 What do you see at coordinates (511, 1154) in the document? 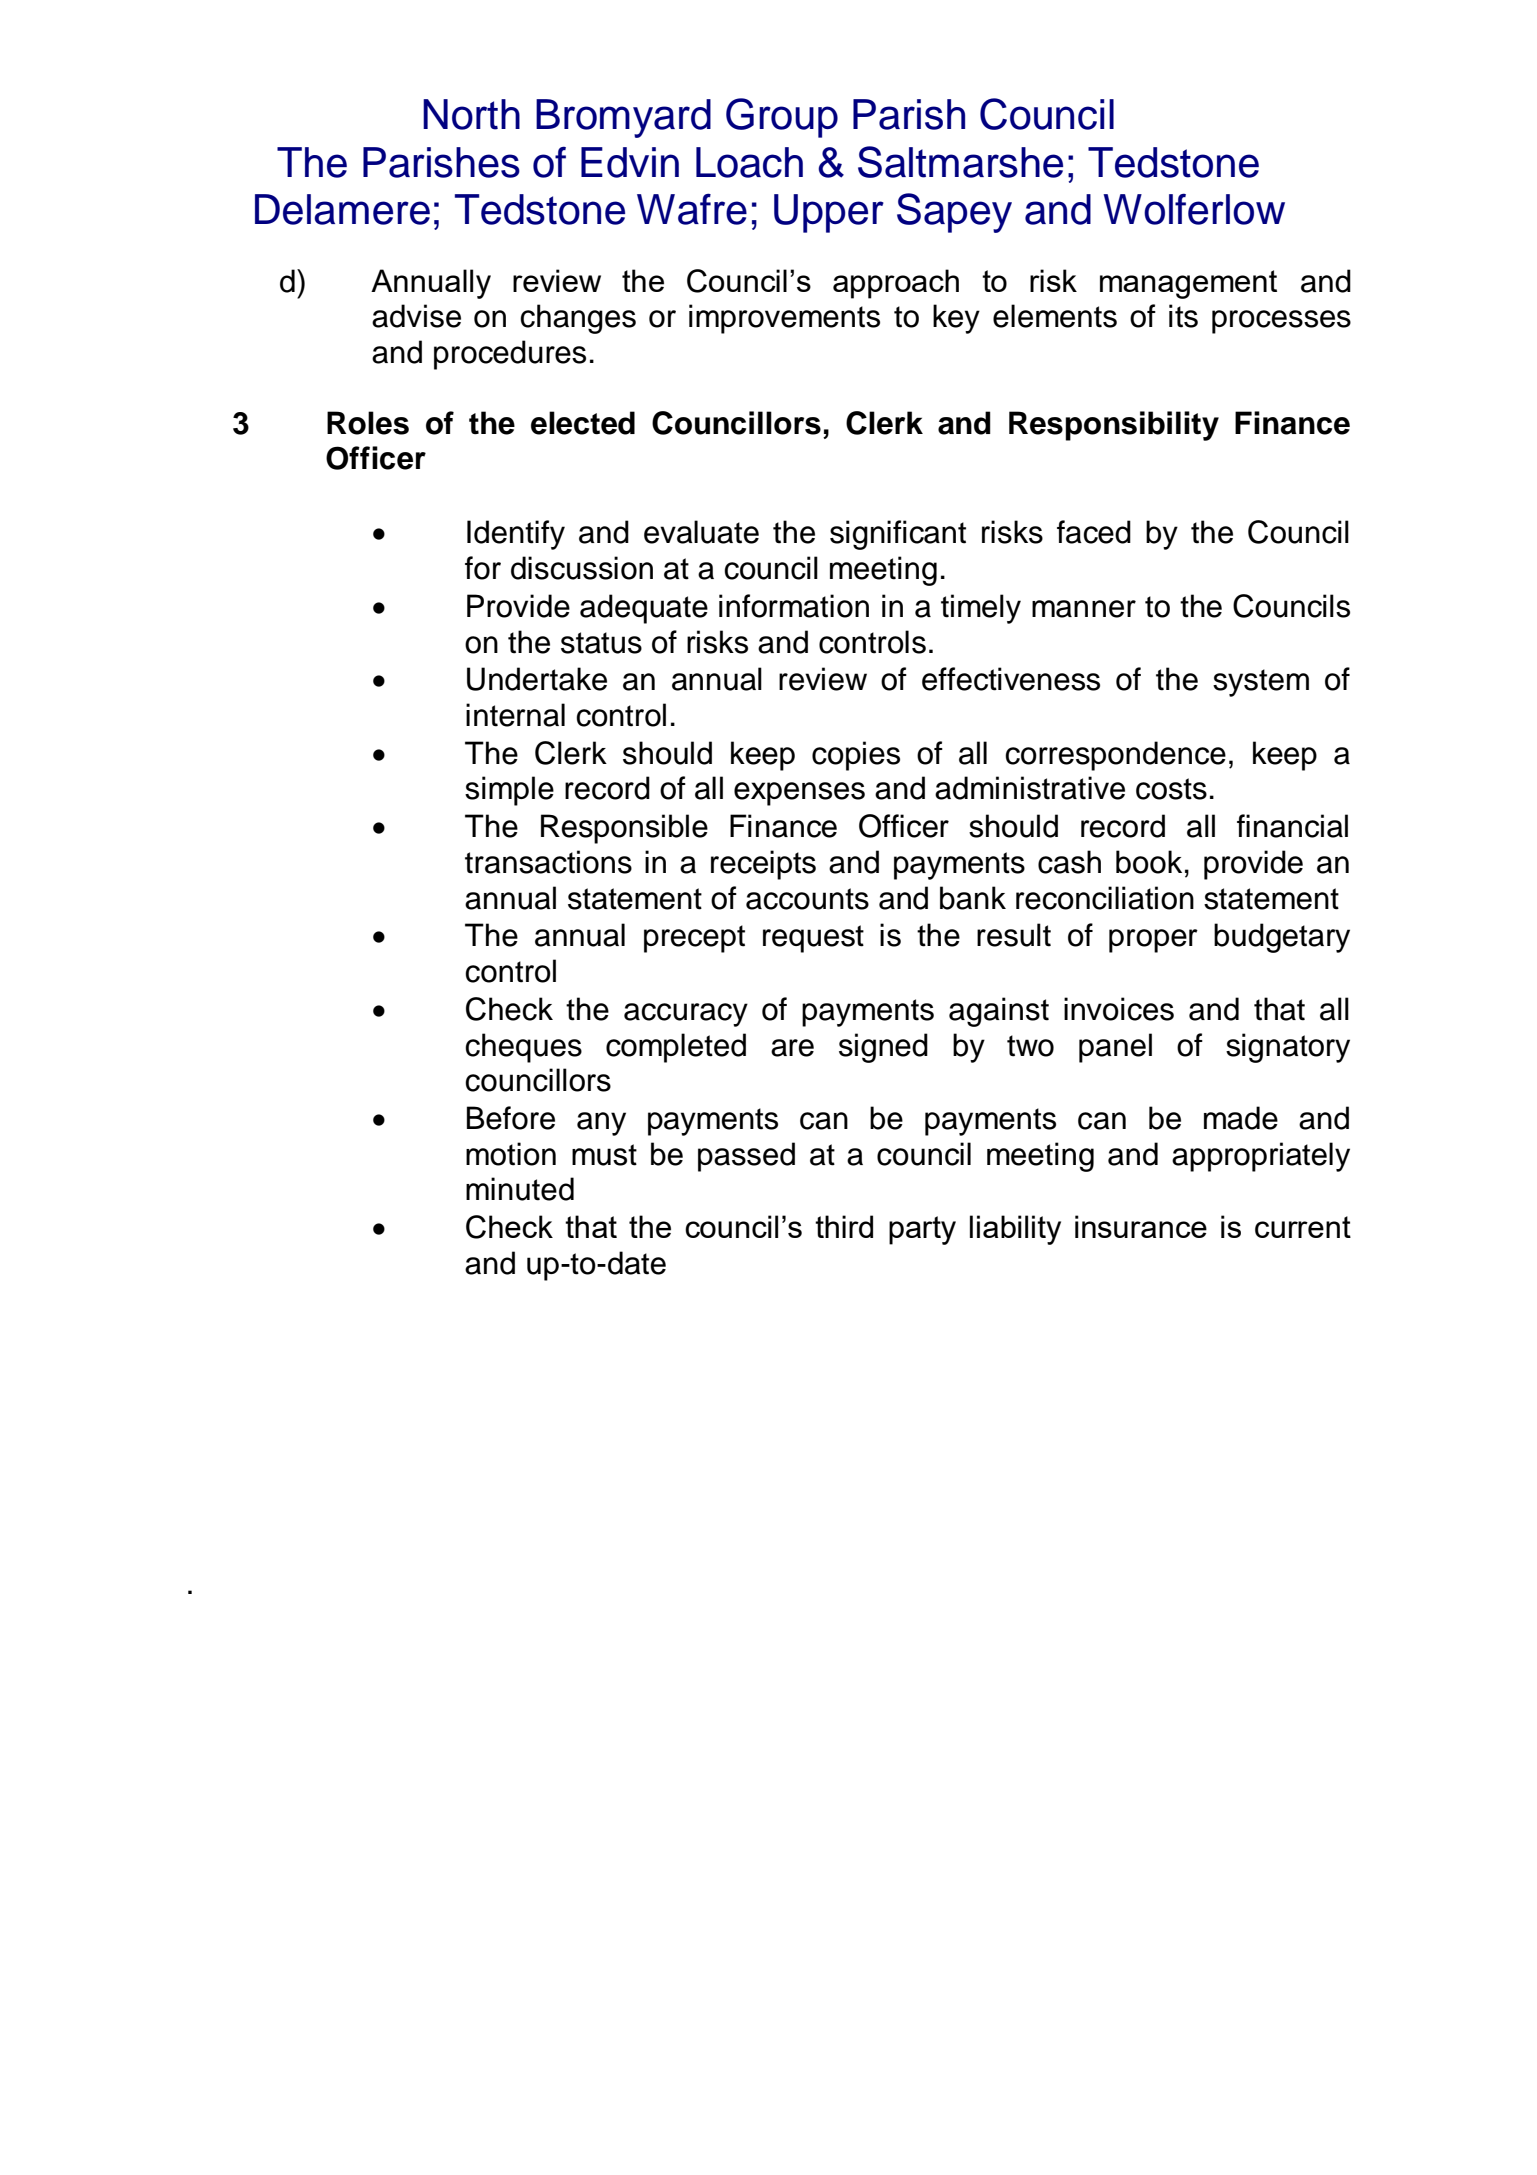
I see `motion` at bounding box center [511, 1154].
